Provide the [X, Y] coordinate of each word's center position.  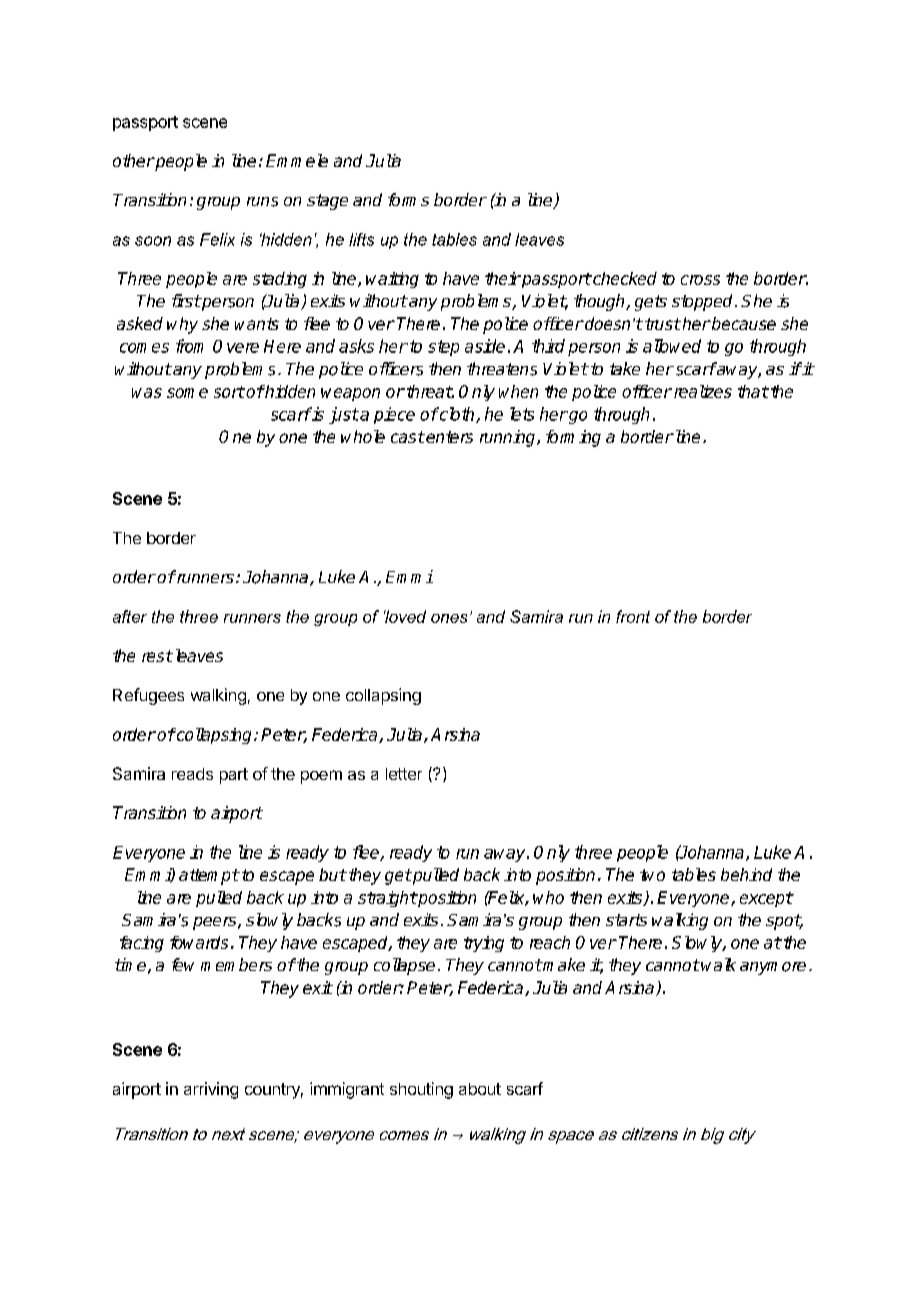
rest [157, 656]
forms [408, 199]
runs [262, 202]
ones [449, 618]
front [633, 616]
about [480, 1089]
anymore [773, 968]
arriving [211, 1090]
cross [700, 280]
